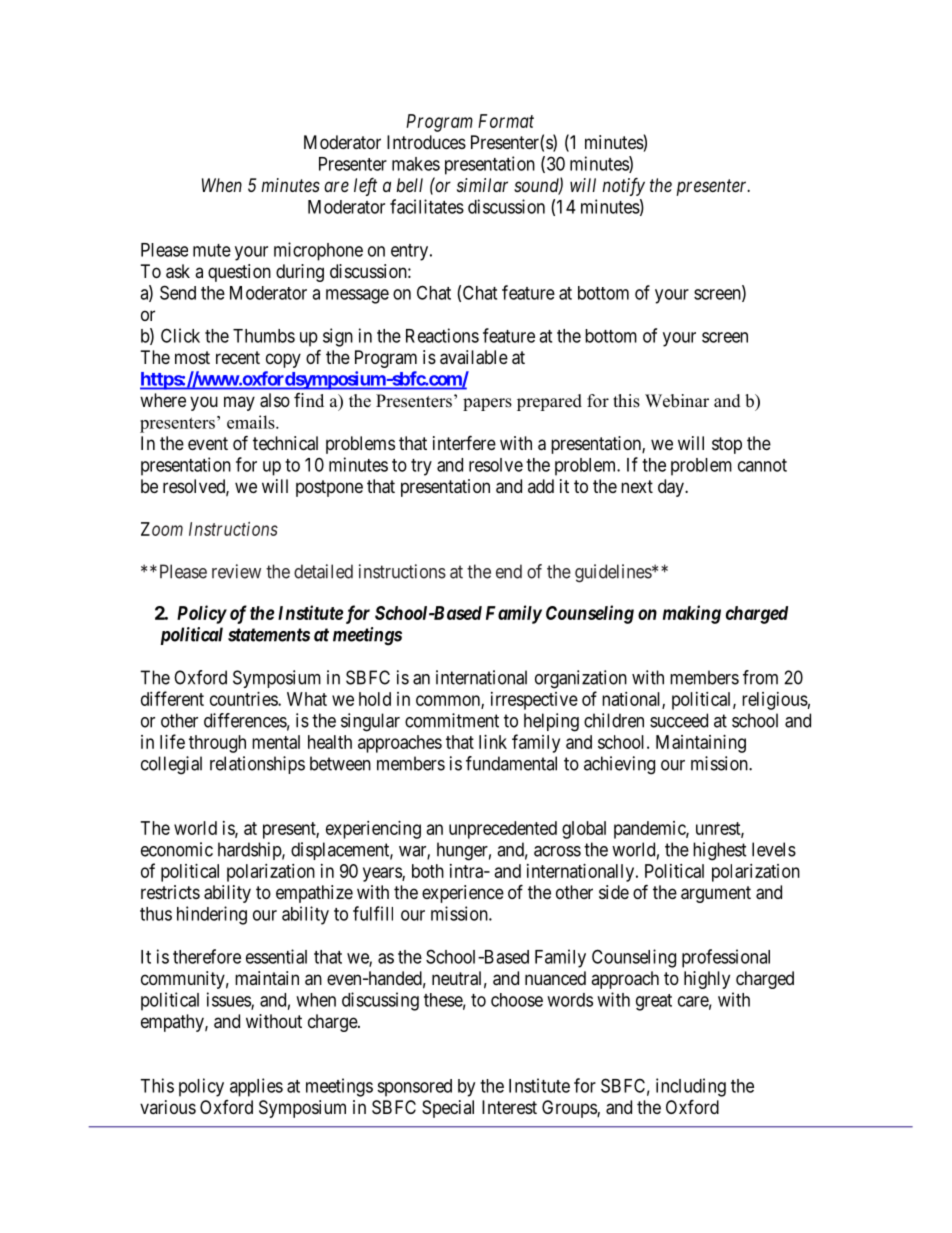 The width and height of the screenshot is (952, 1233). Describe the element at coordinates (691, 1087) in the screenshot. I see `including` at that location.
